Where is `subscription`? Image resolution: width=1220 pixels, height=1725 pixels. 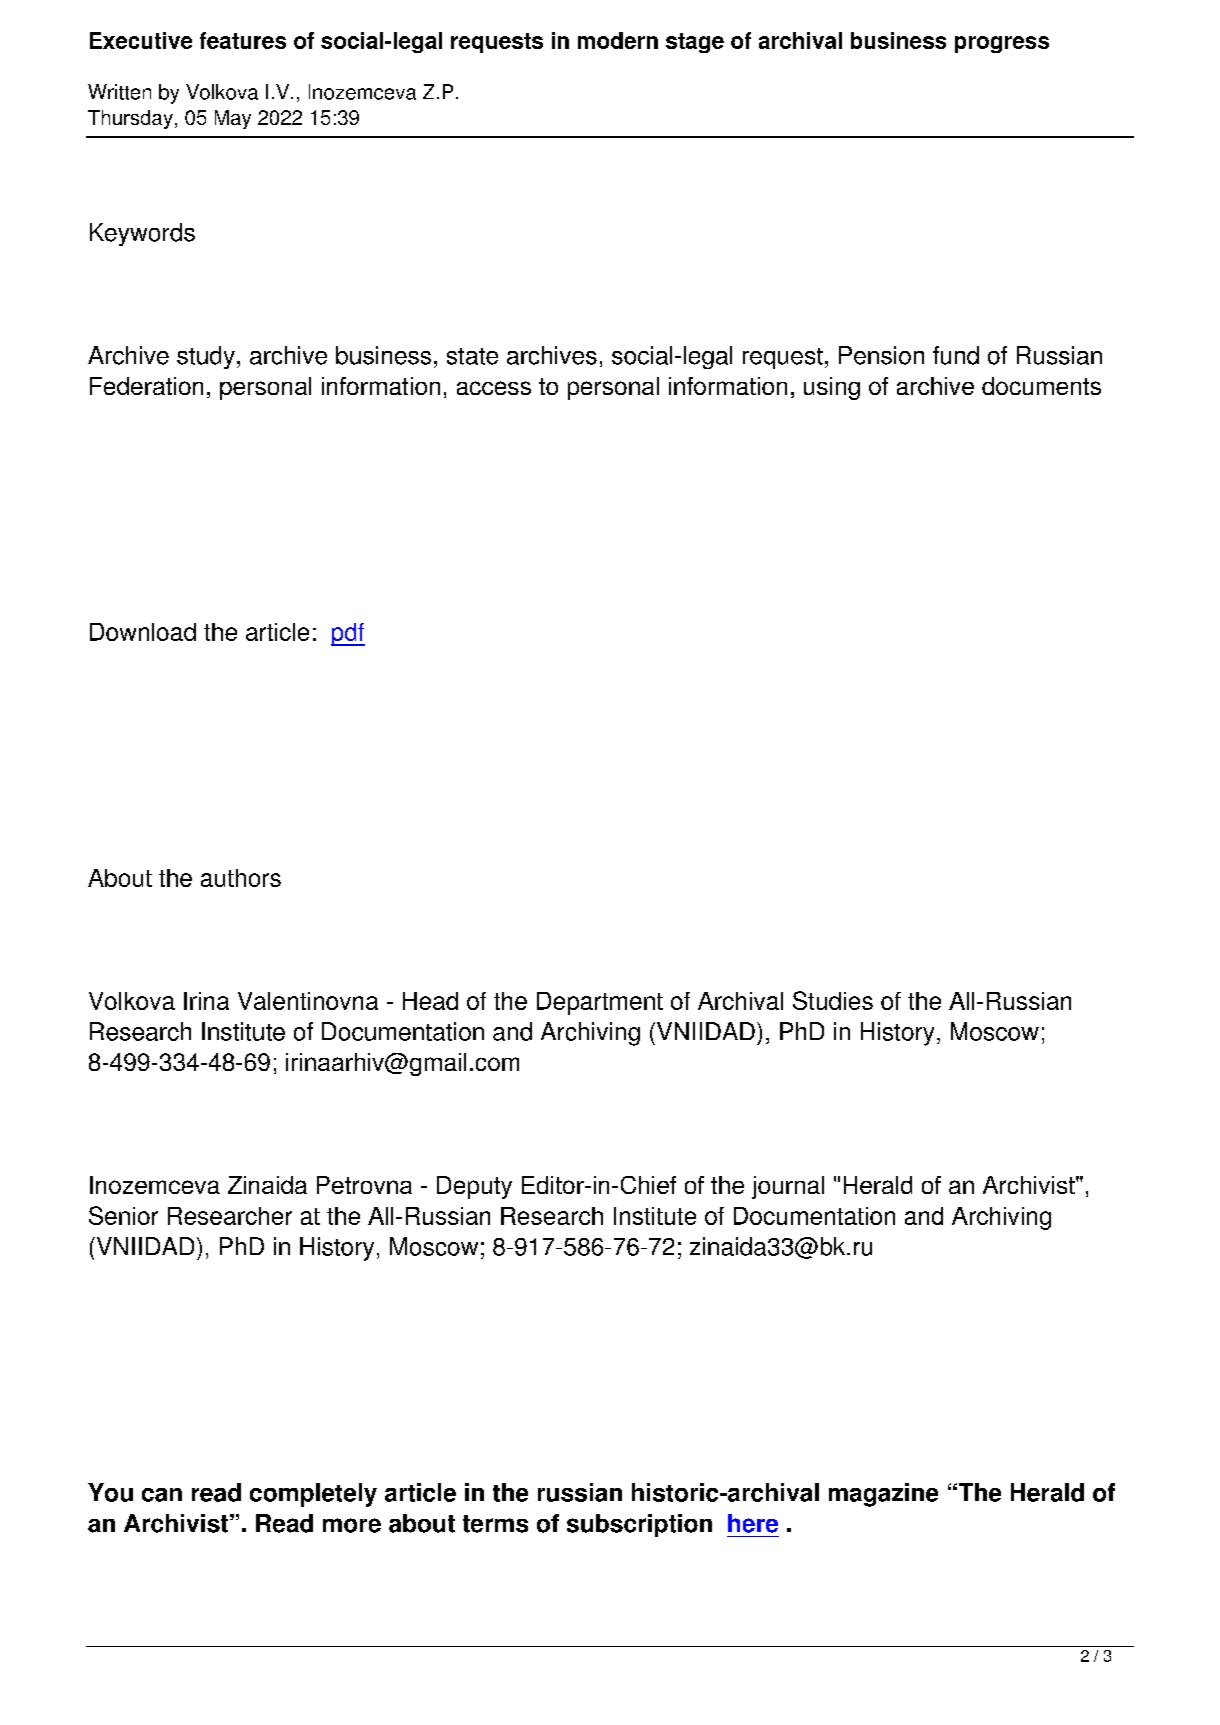 subscription is located at coordinates (639, 1525).
